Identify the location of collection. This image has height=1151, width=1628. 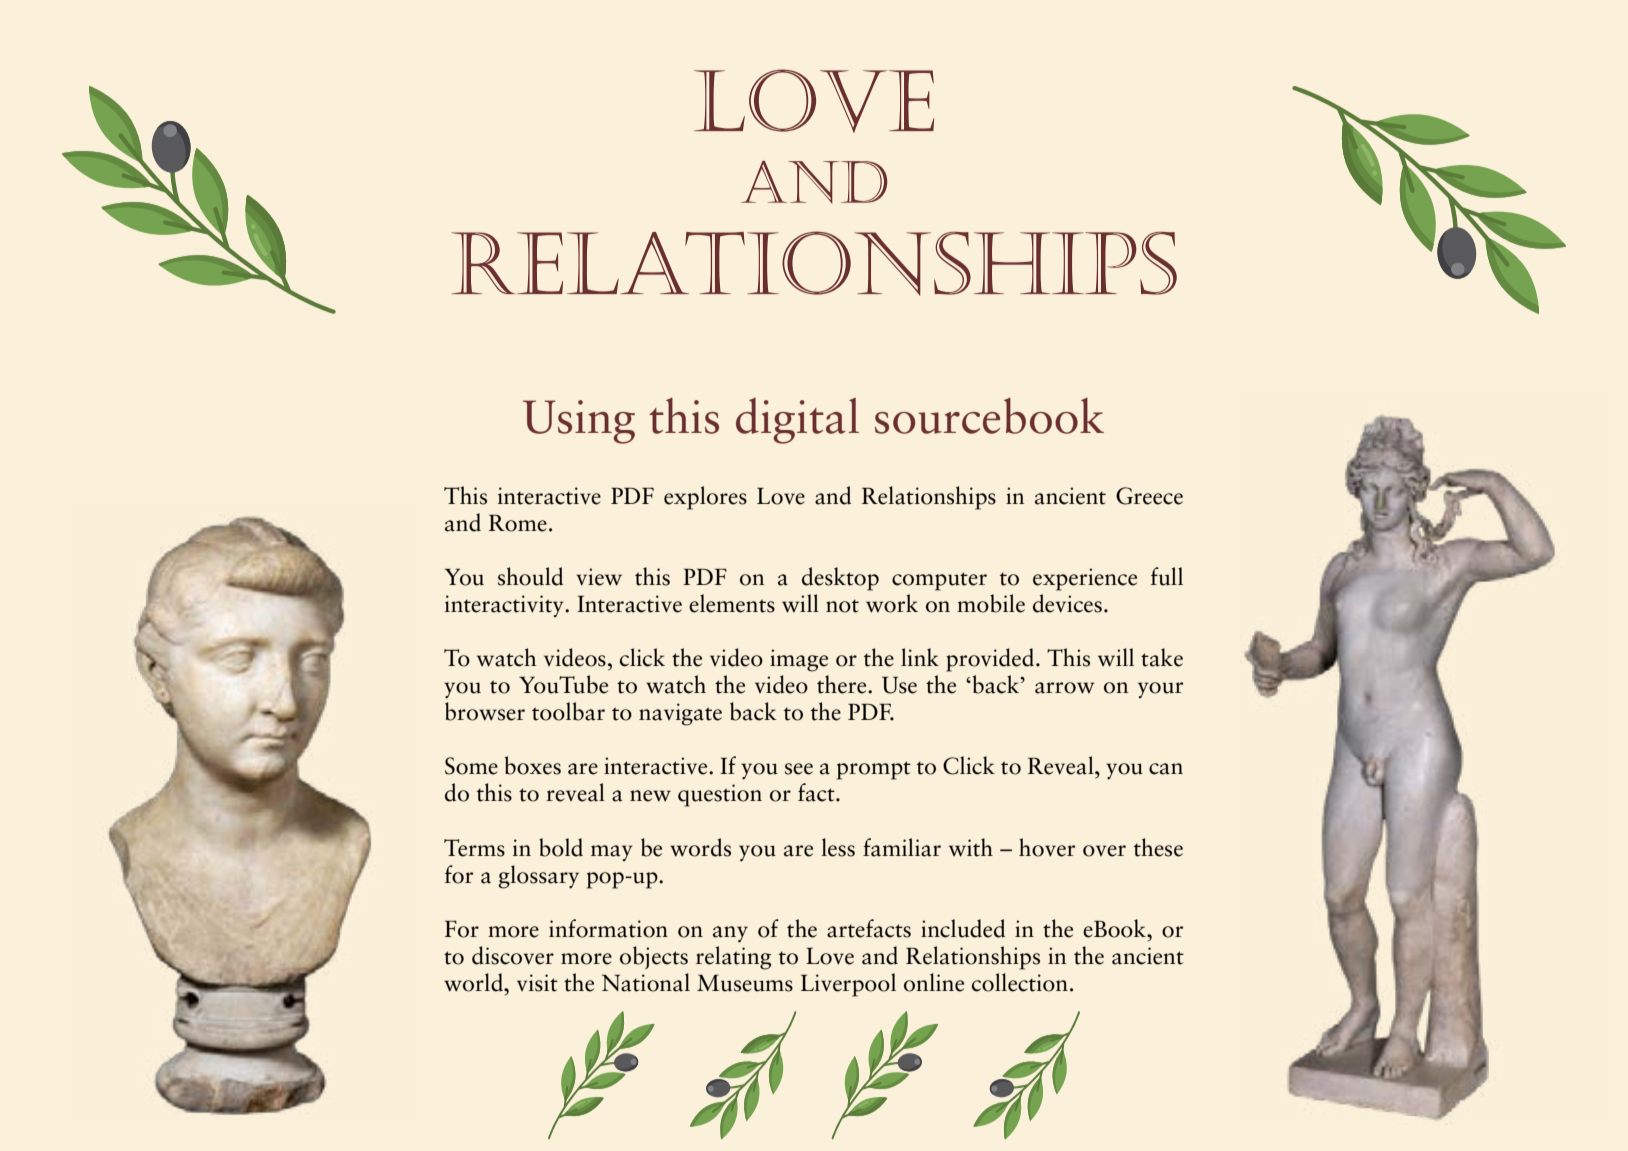
(1020, 982).
